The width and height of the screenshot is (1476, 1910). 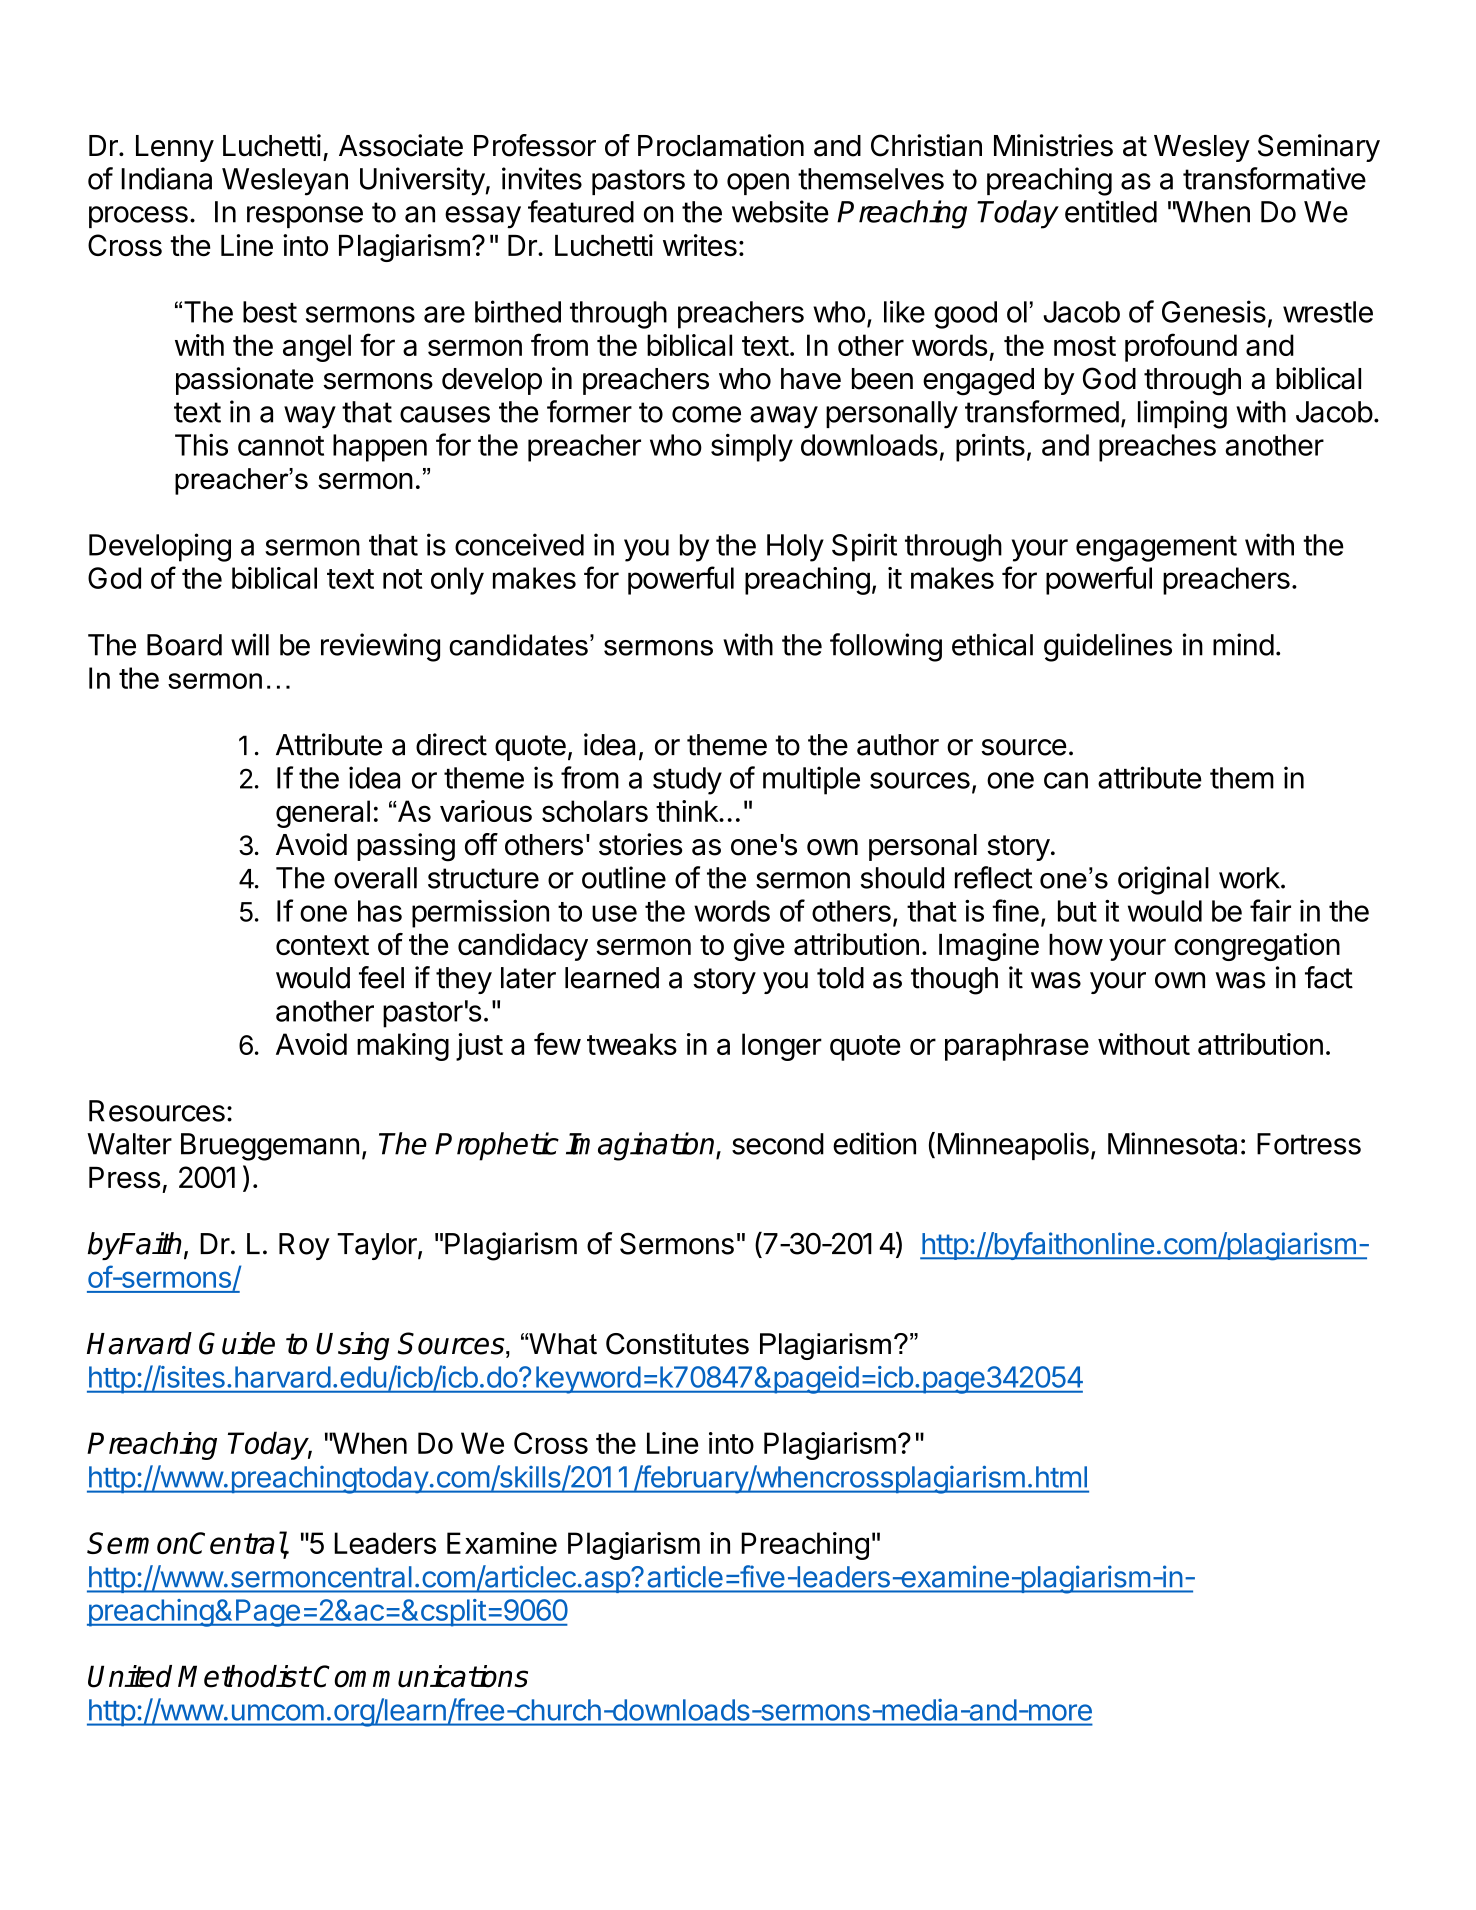 What do you see at coordinates (1163, 880) in the screenshot?
I see `original` at bounding box center [1163, 880].
